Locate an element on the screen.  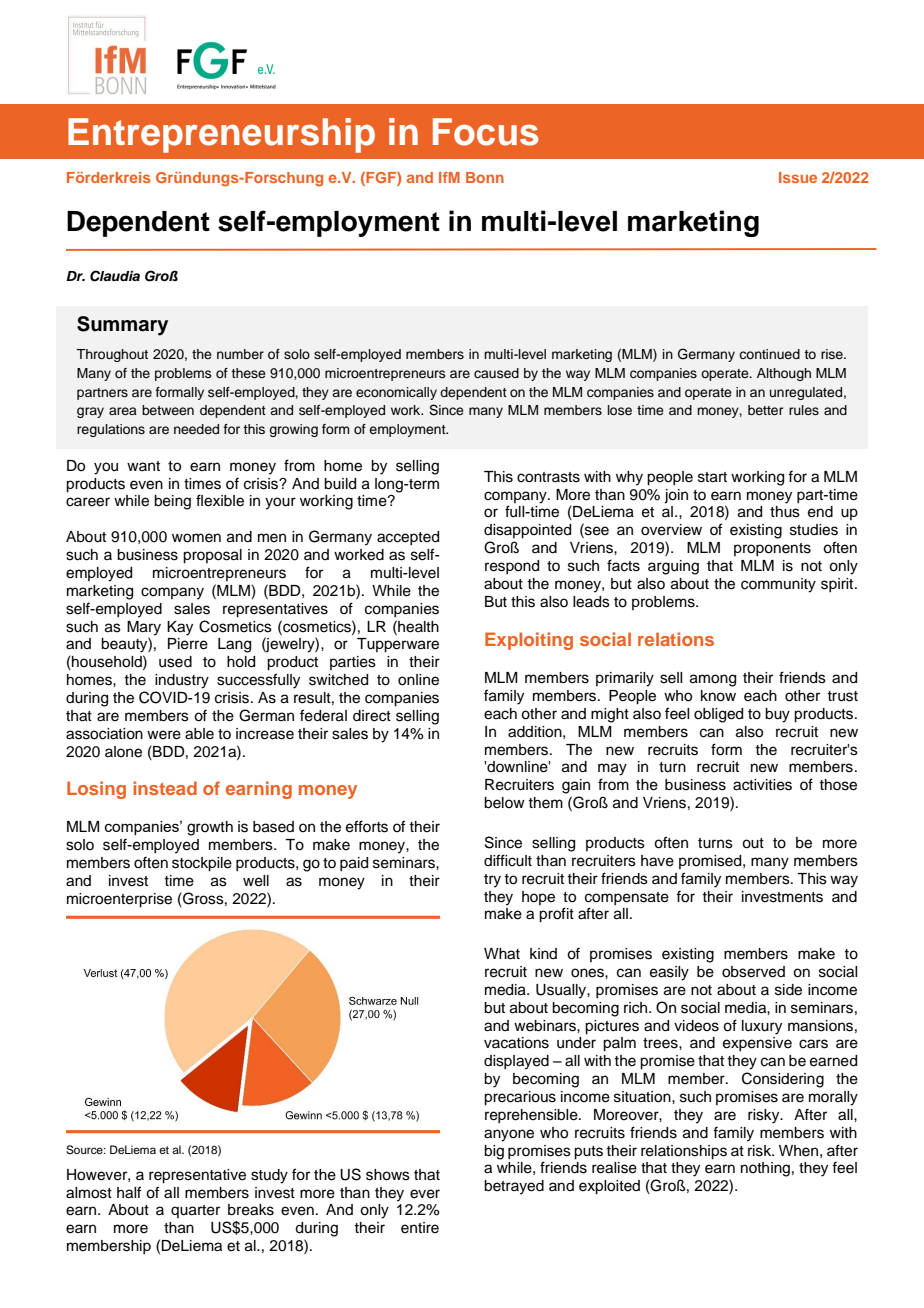
quarter is located at coordinates (195, 1211).
